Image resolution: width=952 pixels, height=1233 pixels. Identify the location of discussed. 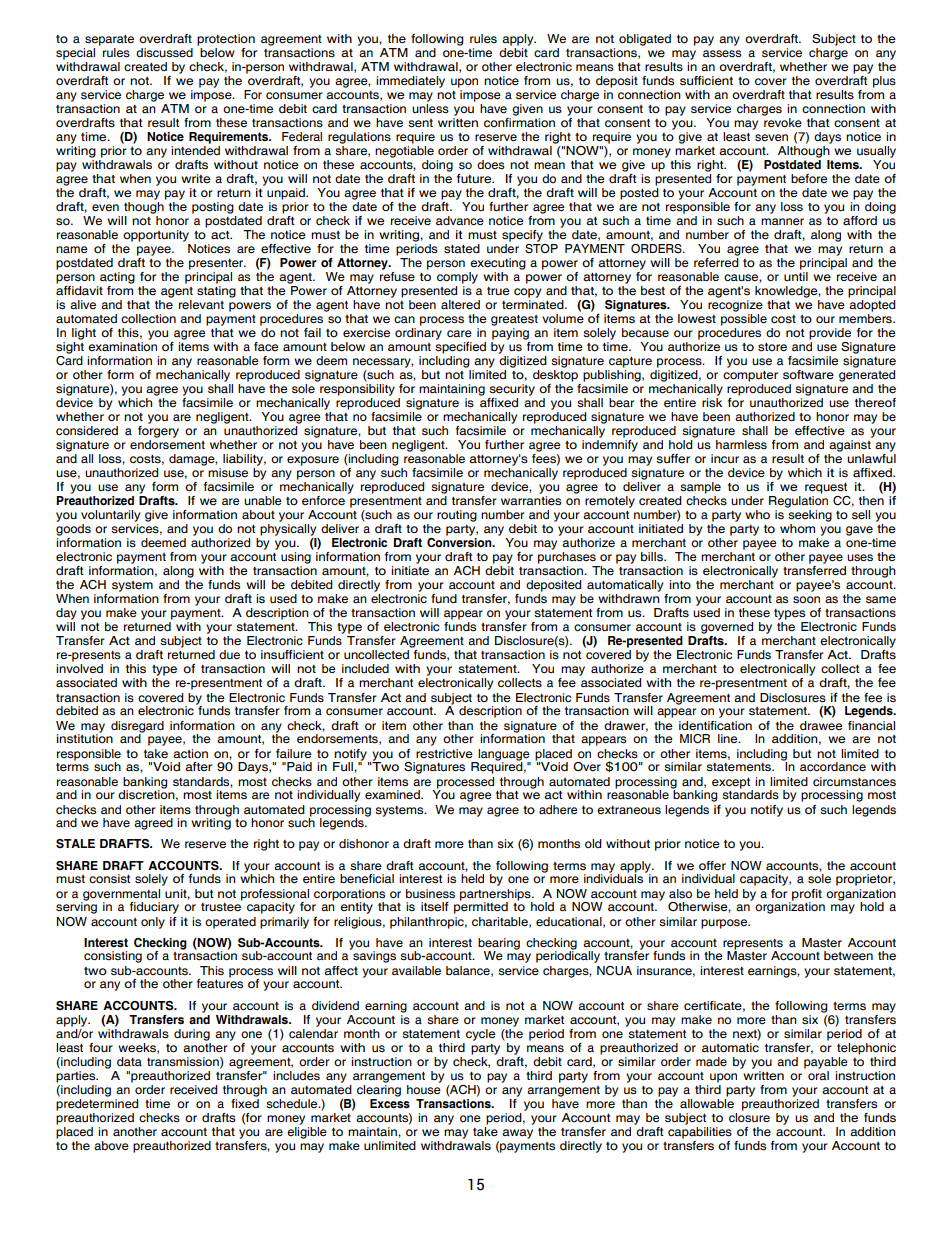
(164, 53).
